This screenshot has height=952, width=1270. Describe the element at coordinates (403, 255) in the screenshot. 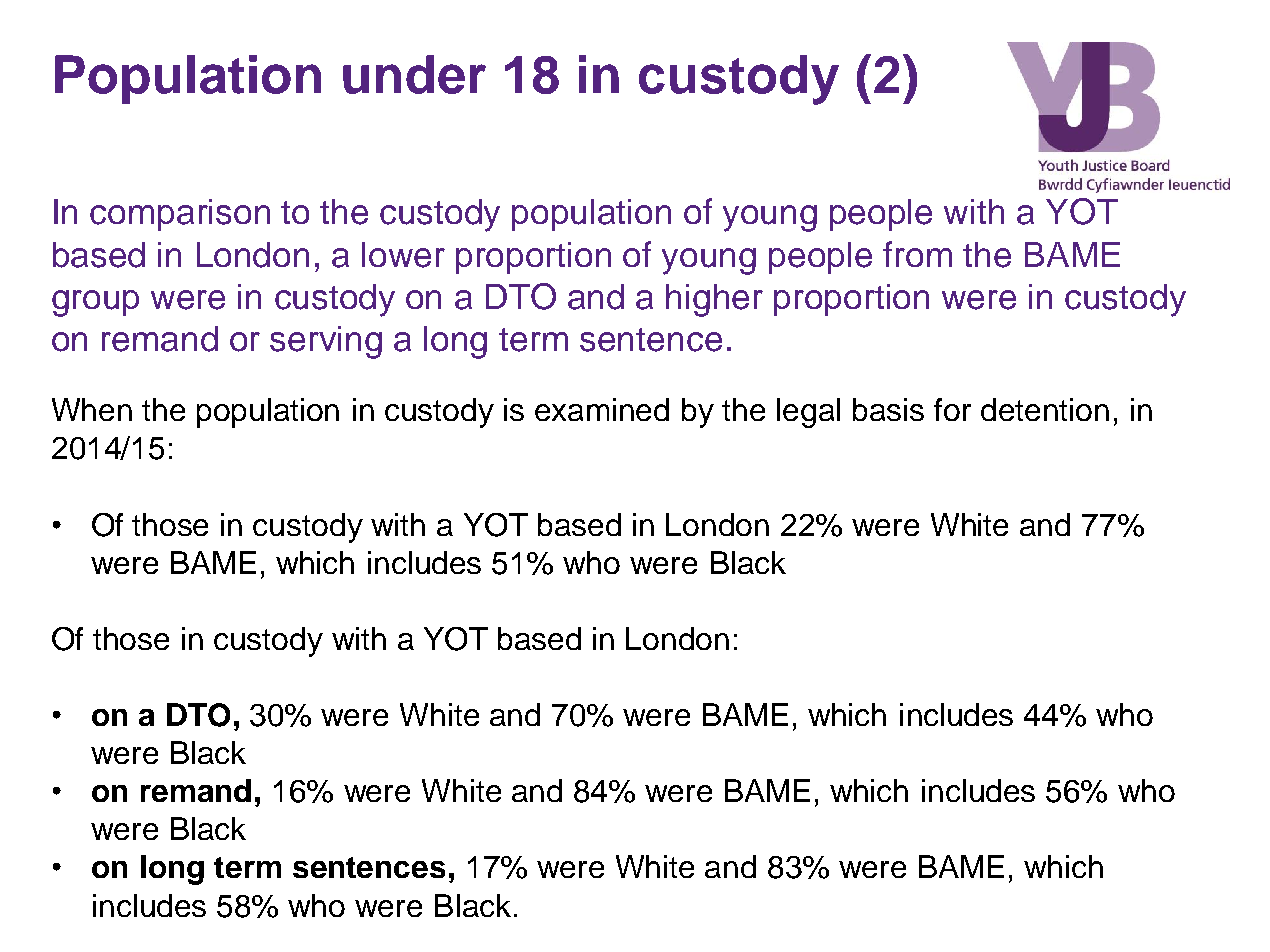

I see `lower` at that location.
